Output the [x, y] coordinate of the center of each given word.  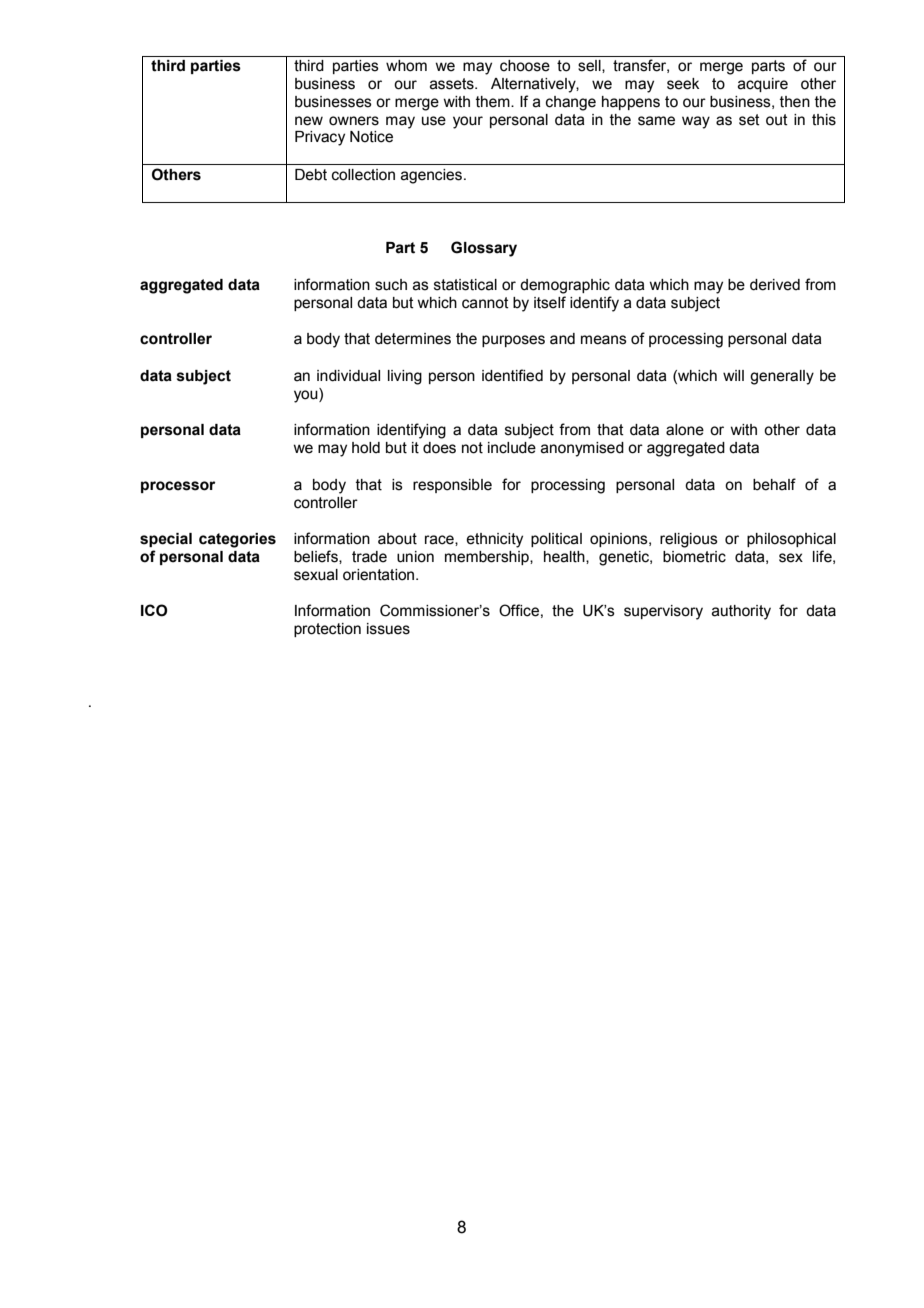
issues [388, 629]
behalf [774, 484]
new [309, 121]
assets [453, 84]
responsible [452, 486]
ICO [154, 610]
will [733, 375]
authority [741, 612]
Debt [311, 175]
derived [775, 285]
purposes [513, 341]
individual [348, 376]
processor [178, 487]
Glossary [484, 249]
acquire [763, 85]
